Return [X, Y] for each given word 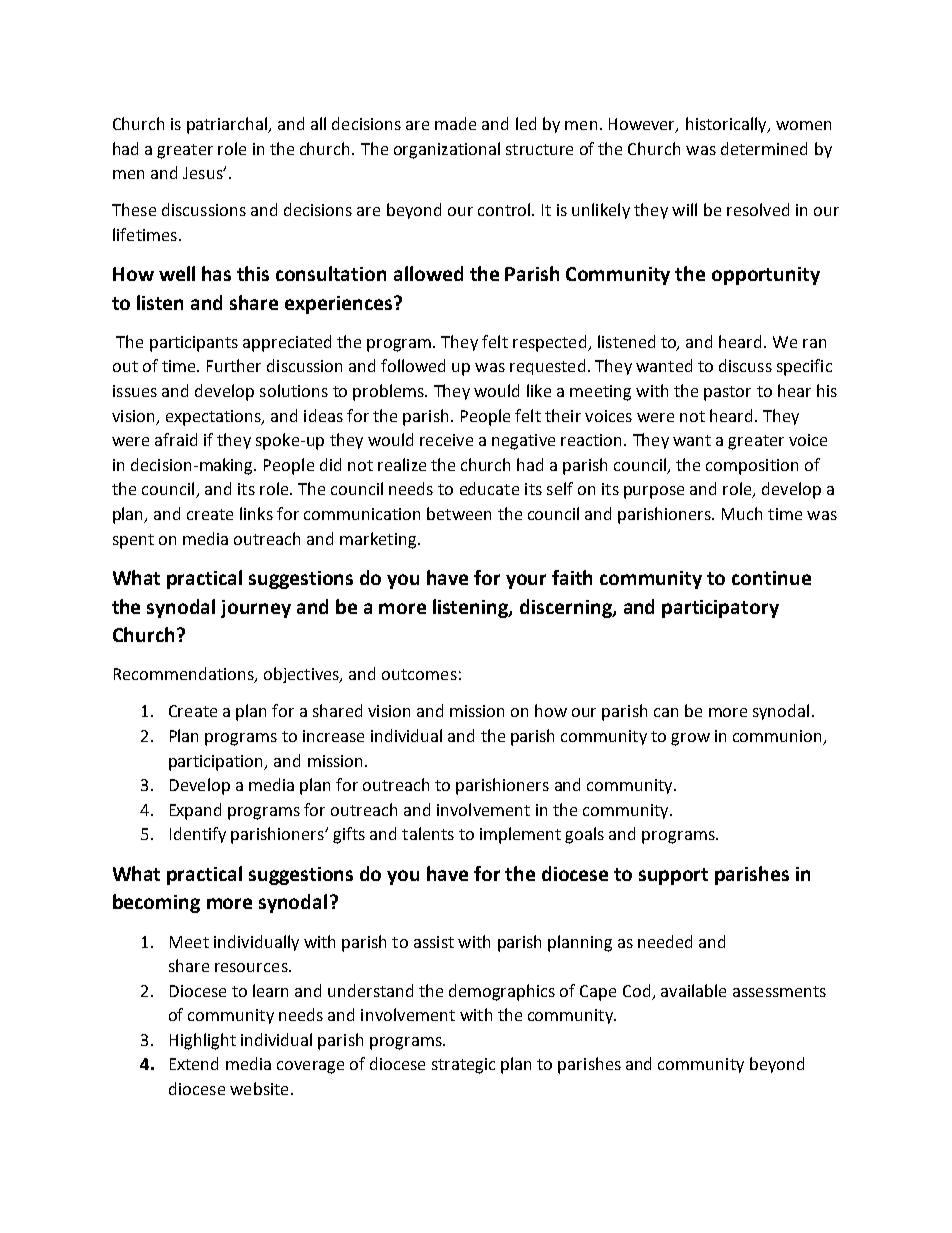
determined [764, 148]
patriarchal [228, 125]
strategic [463, 1066]
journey [256, 609]
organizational [447, 150]
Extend [194, 1063]
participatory [720, 609]
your [526, 581]
